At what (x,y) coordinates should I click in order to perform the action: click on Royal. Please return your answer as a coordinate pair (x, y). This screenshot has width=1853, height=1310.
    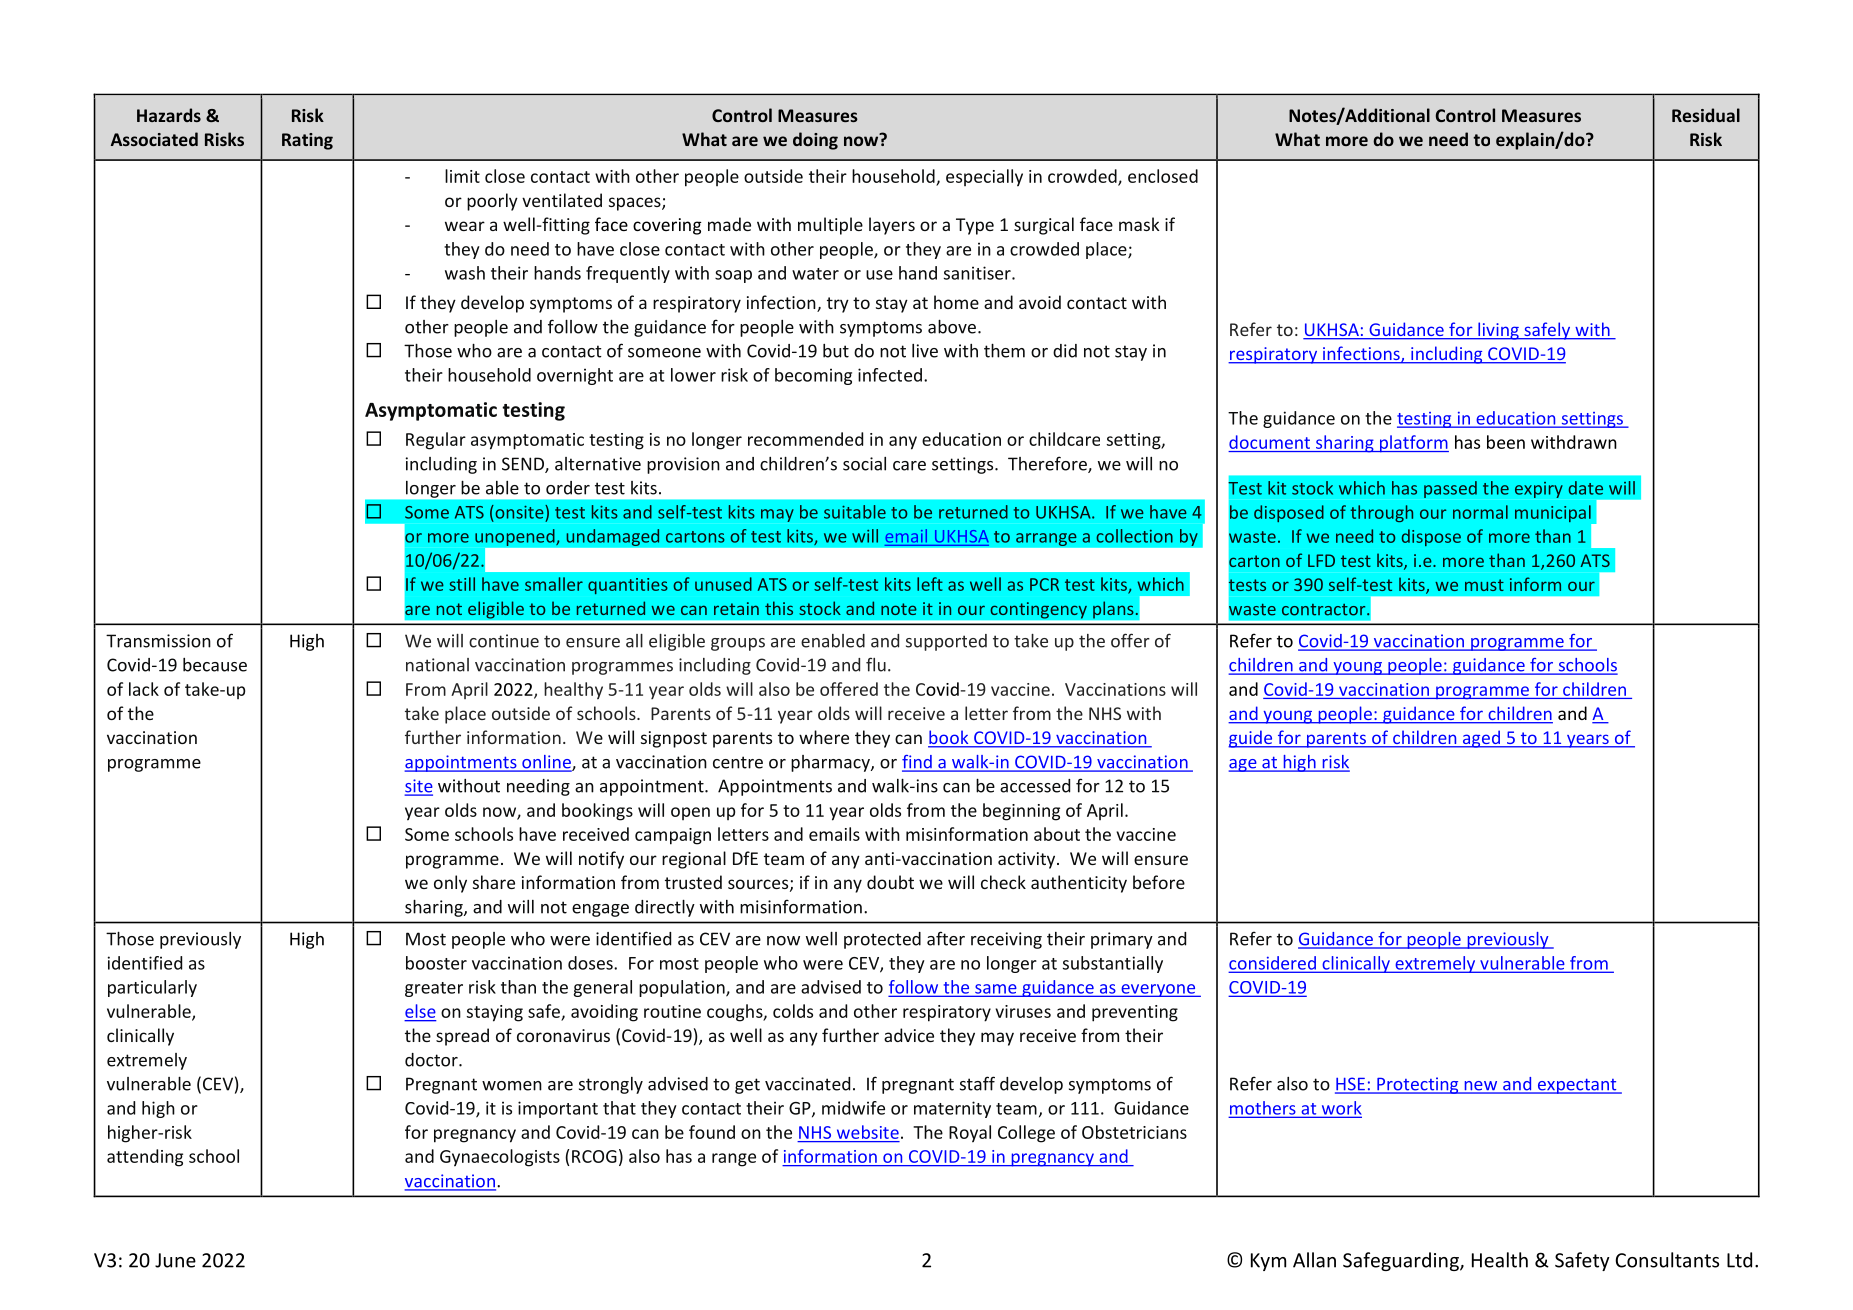
    Looking at the image, I should click on (970, 1134).
